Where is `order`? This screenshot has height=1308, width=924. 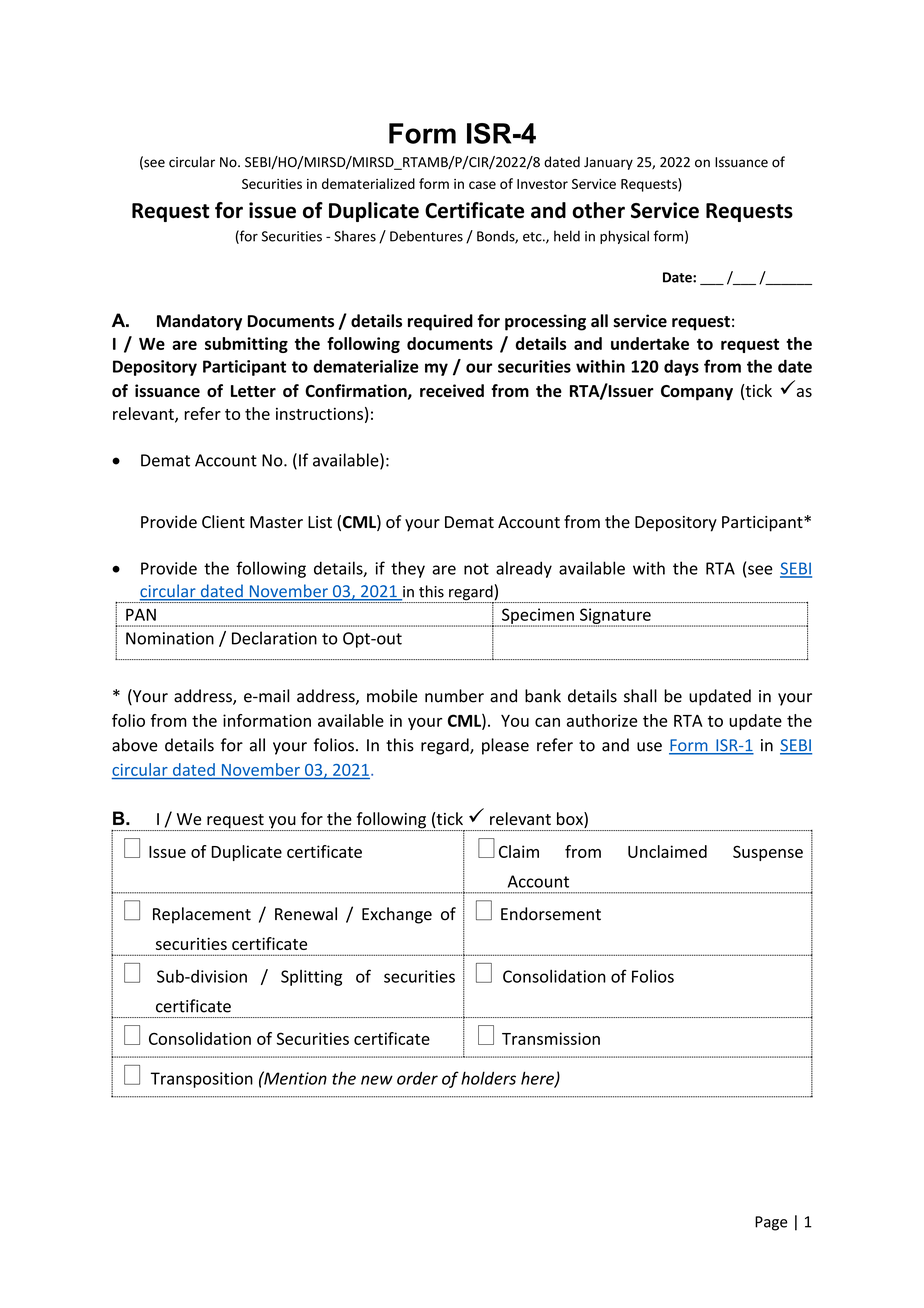 order is located at coordinates (417, 1078).
